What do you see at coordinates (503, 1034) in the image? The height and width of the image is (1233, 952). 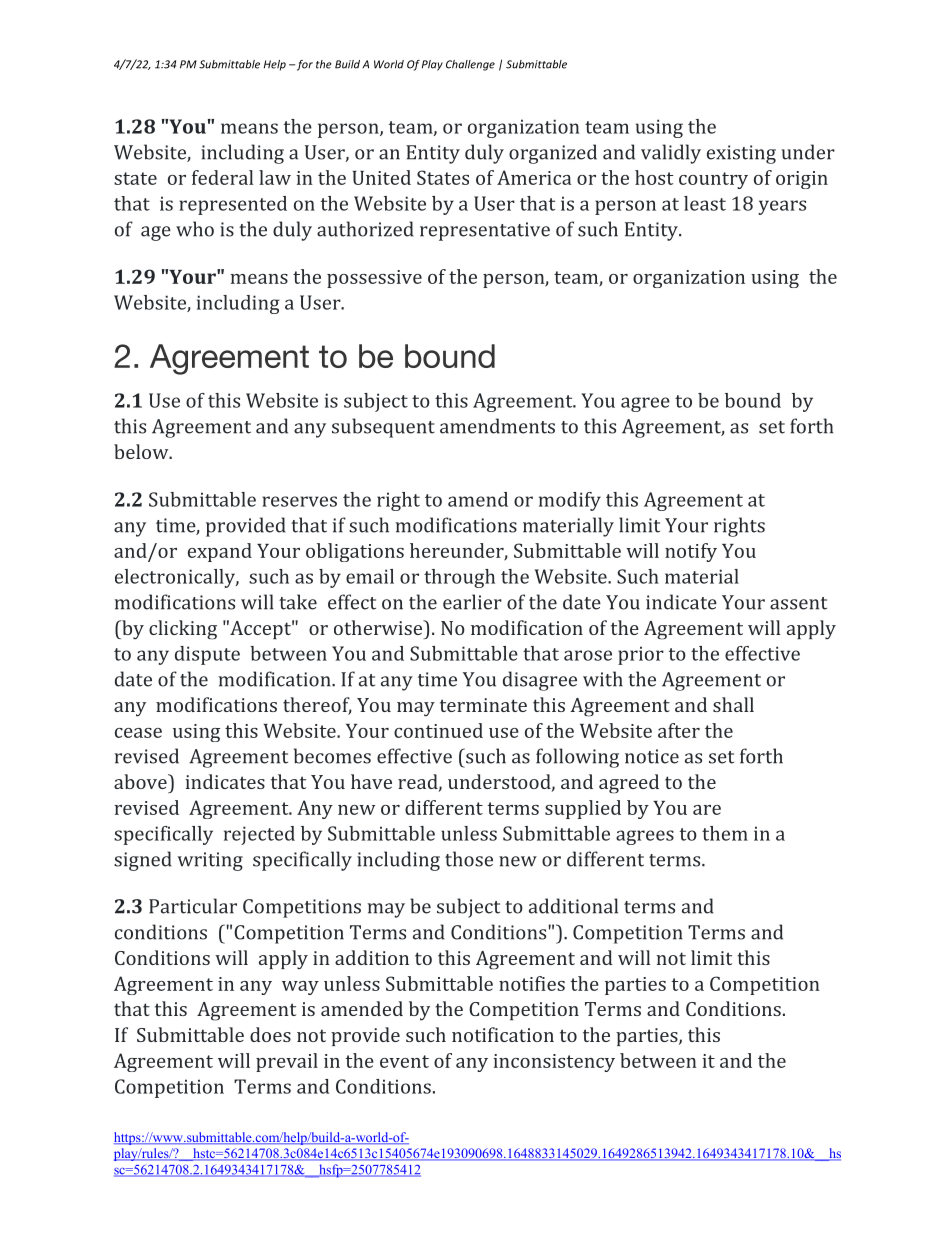 I see `notification` at bounding box center [503, 1034].
